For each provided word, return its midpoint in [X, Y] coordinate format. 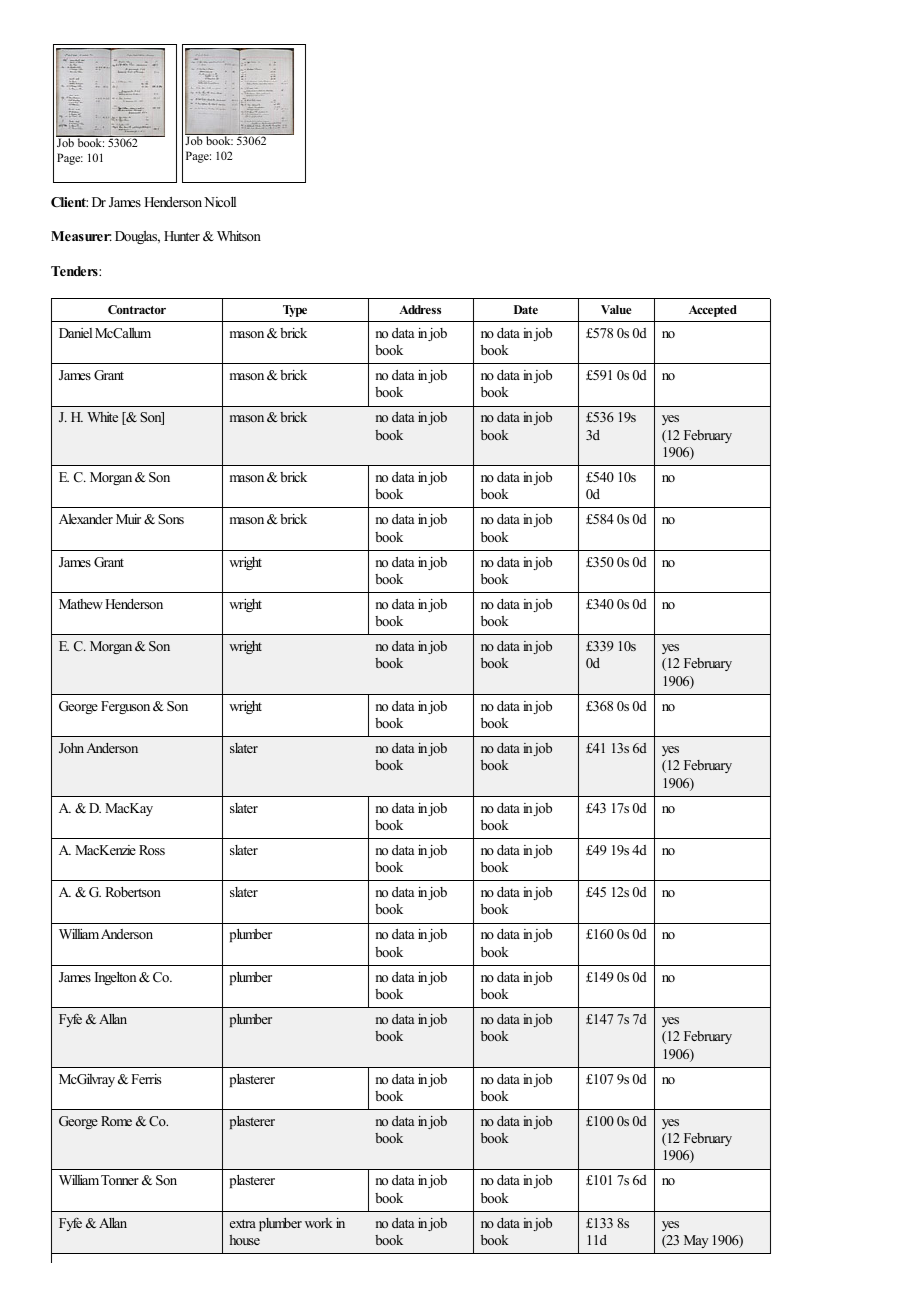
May [696, 1241]
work [319, 1223]
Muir [128, 519]
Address [420, 309]
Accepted [713, 311]
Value [616, 309]
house [244, 1240]
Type [295, 311]
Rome [116, 1121]
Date [526, 309]
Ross [152, 850]
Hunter [182, 236]
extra [243, 1223]
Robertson [133, 892]
